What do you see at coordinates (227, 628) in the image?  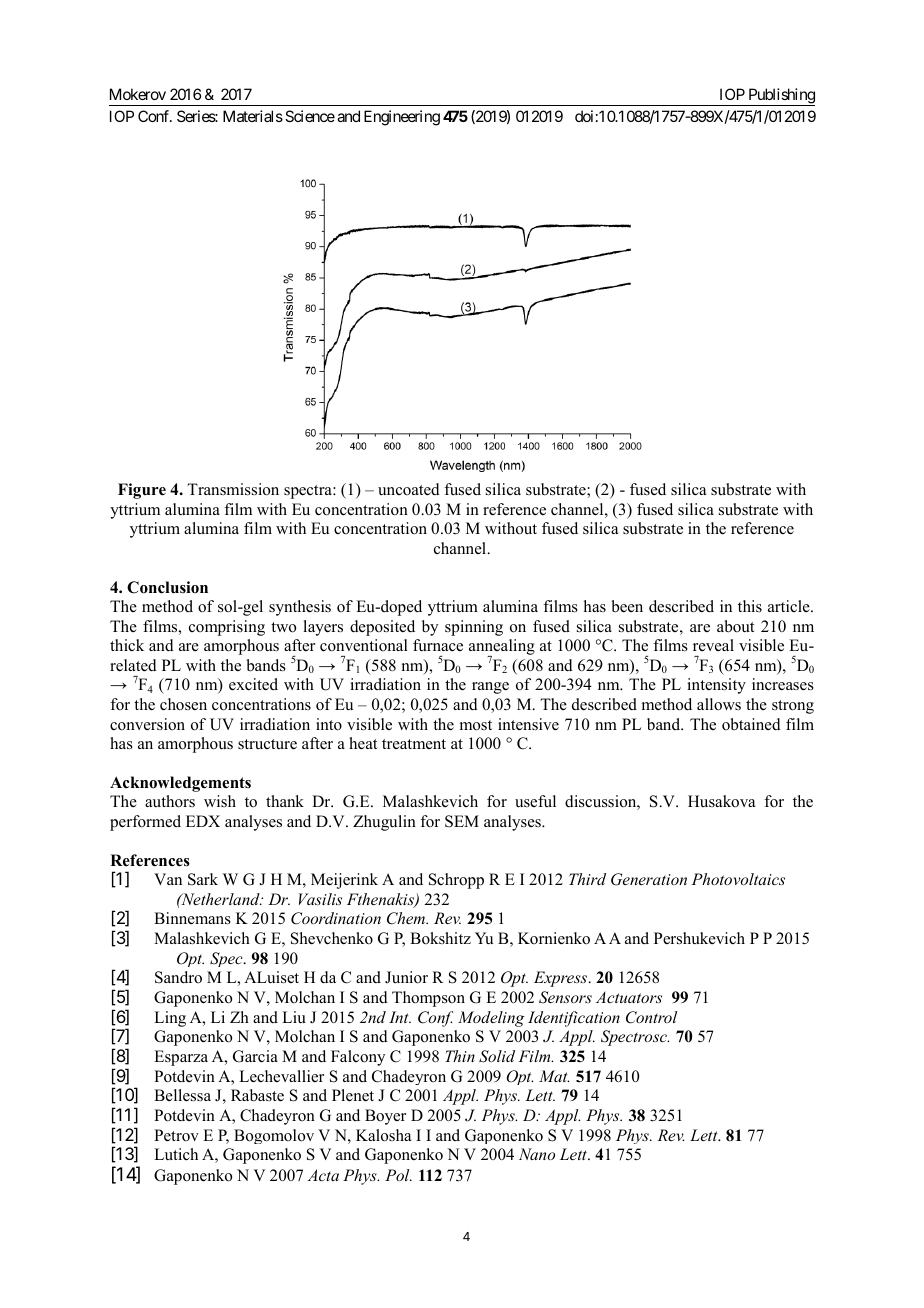 I see `comprising` at bounding box center [227, 628].
